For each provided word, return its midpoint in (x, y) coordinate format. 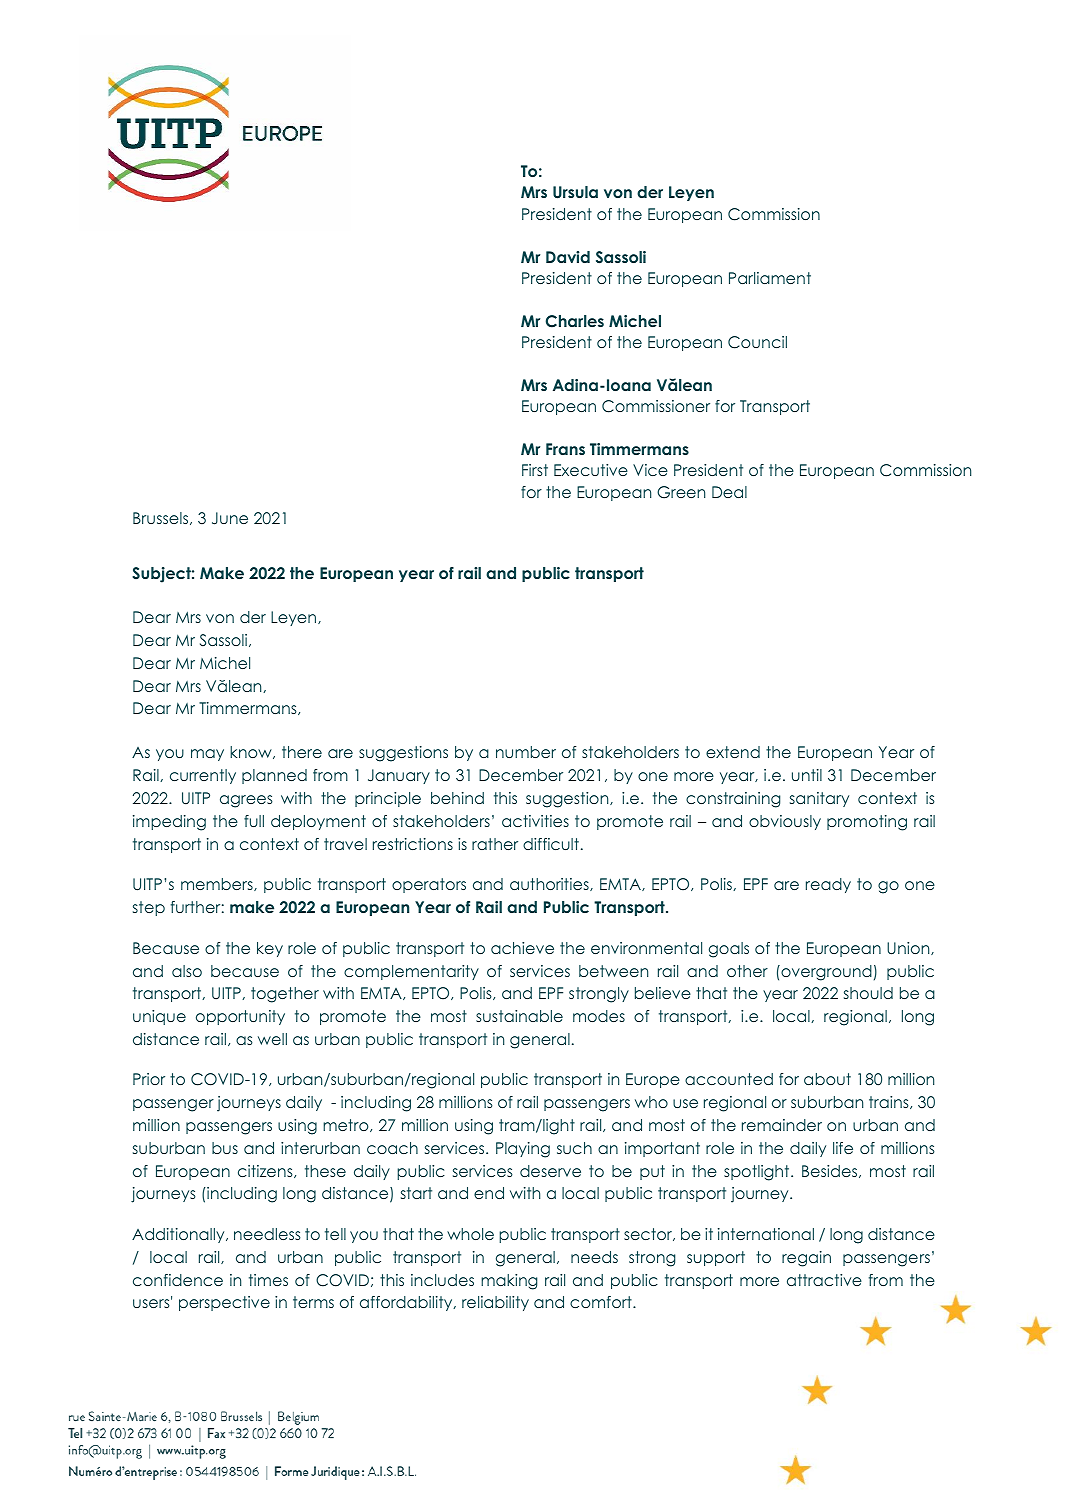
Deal (729, 492)
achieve (522, 948)
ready (828, 885)
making (509, 1282)
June (230, 518)
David (568, 257)
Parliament (770, 278)
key (270, 949)
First (535, 470)
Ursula (575, 192)
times (268, 1280)
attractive (824, 1280)
